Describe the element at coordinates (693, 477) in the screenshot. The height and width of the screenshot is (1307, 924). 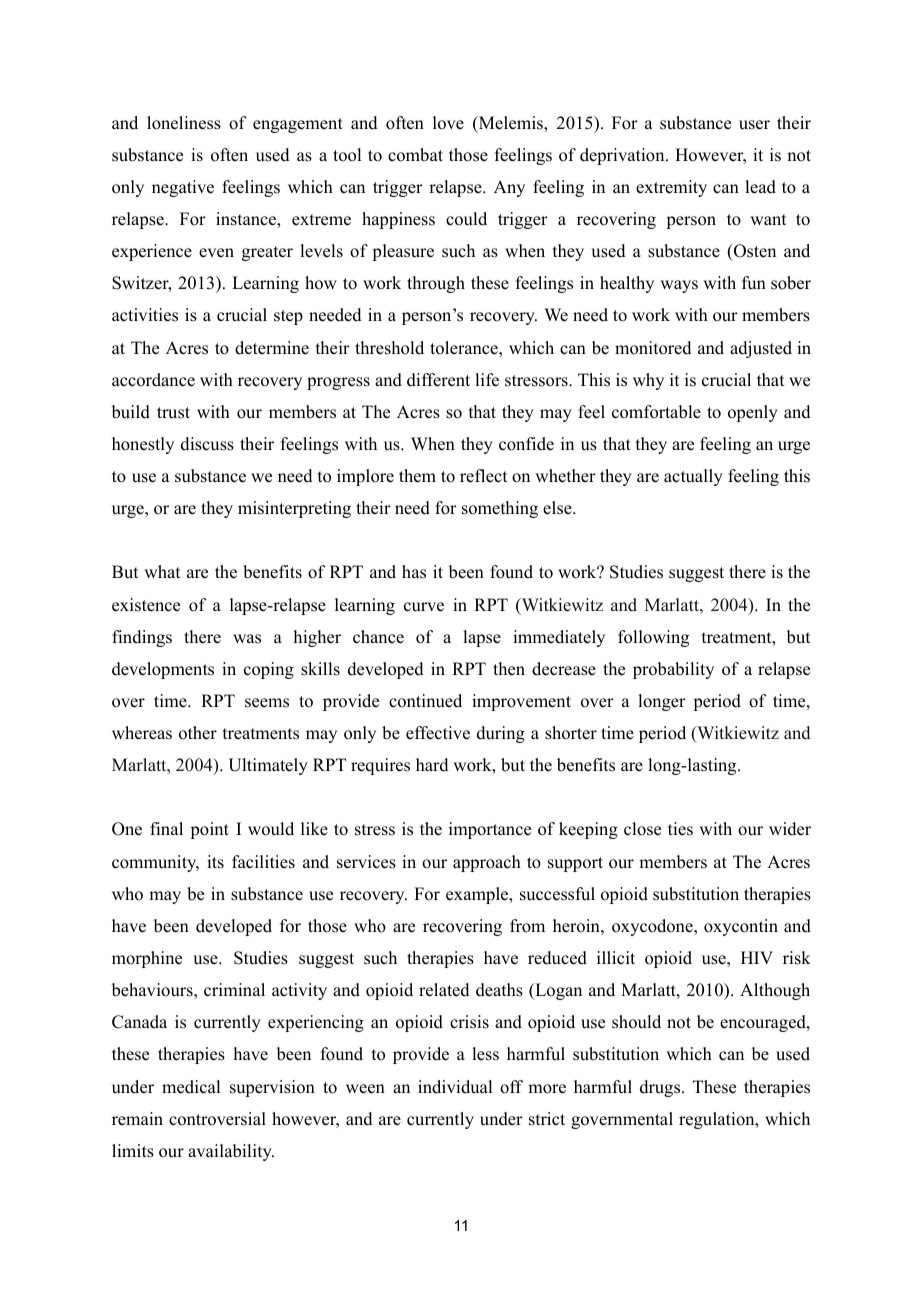
I see `actually` at that location.
